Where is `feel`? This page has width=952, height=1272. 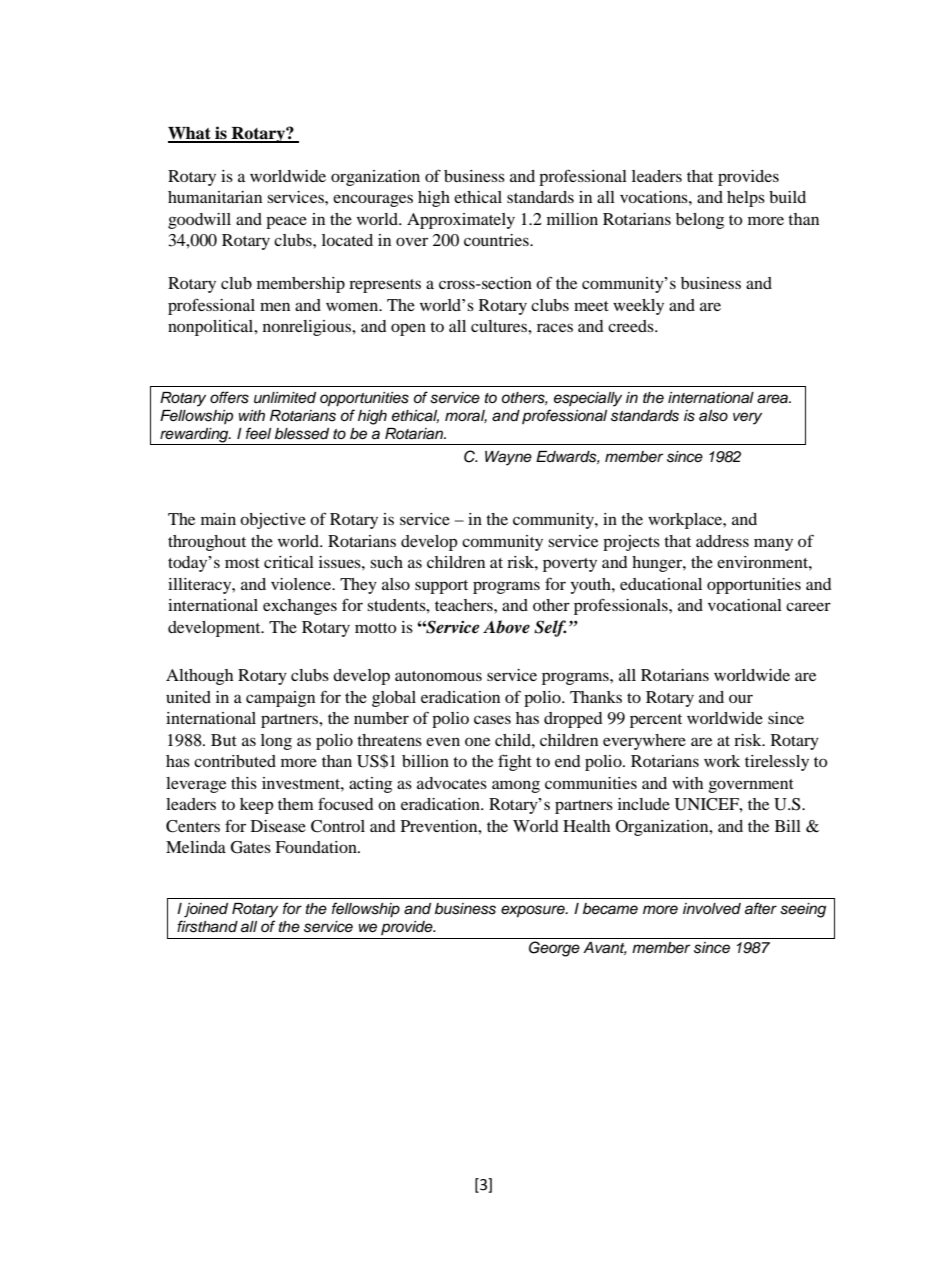
feel is located at coordinates (258, 433).
